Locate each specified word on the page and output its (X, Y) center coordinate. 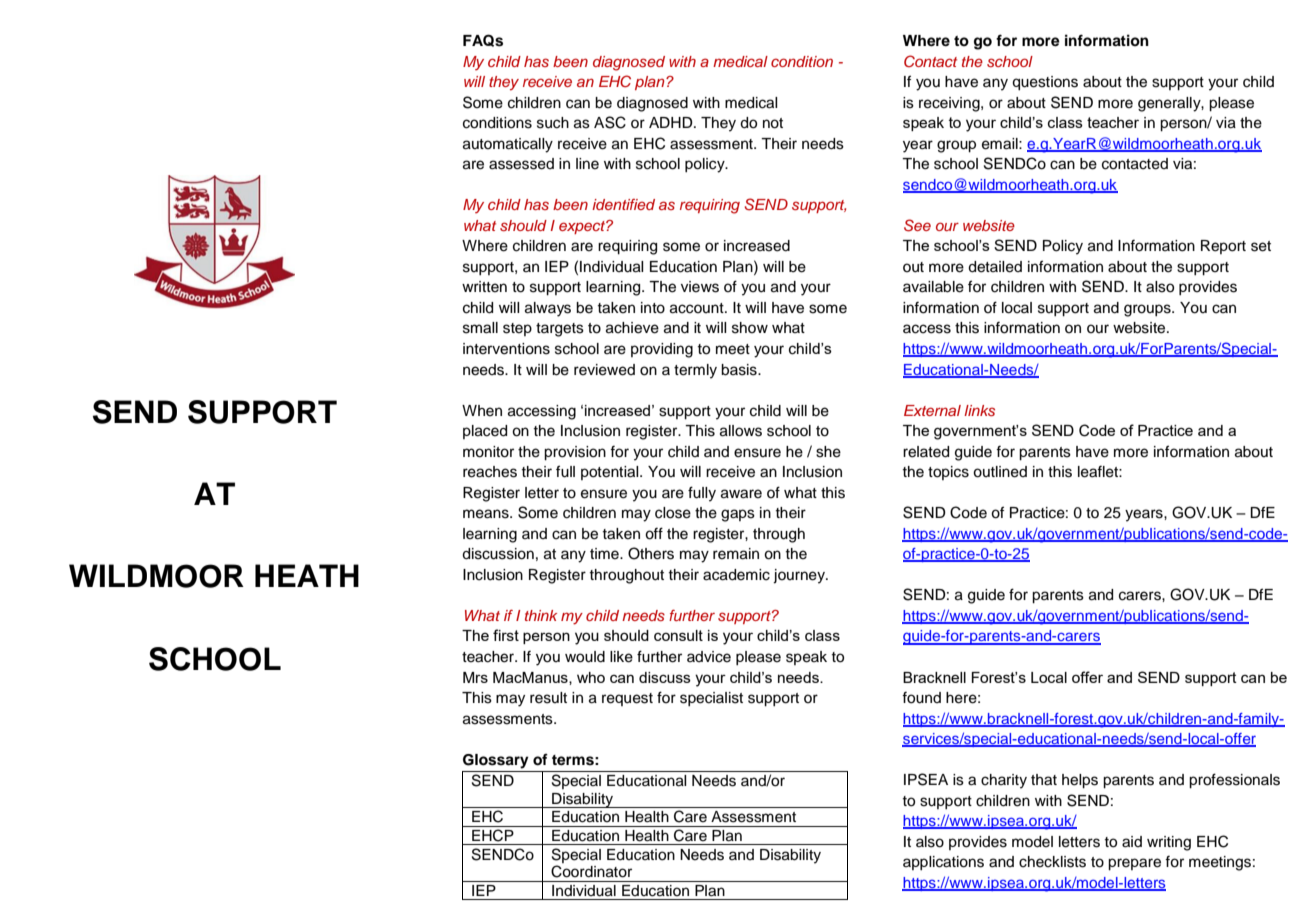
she (828, 452)
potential (611, 473)
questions (1045, 83)
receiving (950, 104)
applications (943, 863)
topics (948, 473)
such (553, 123)
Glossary (496, 761)
